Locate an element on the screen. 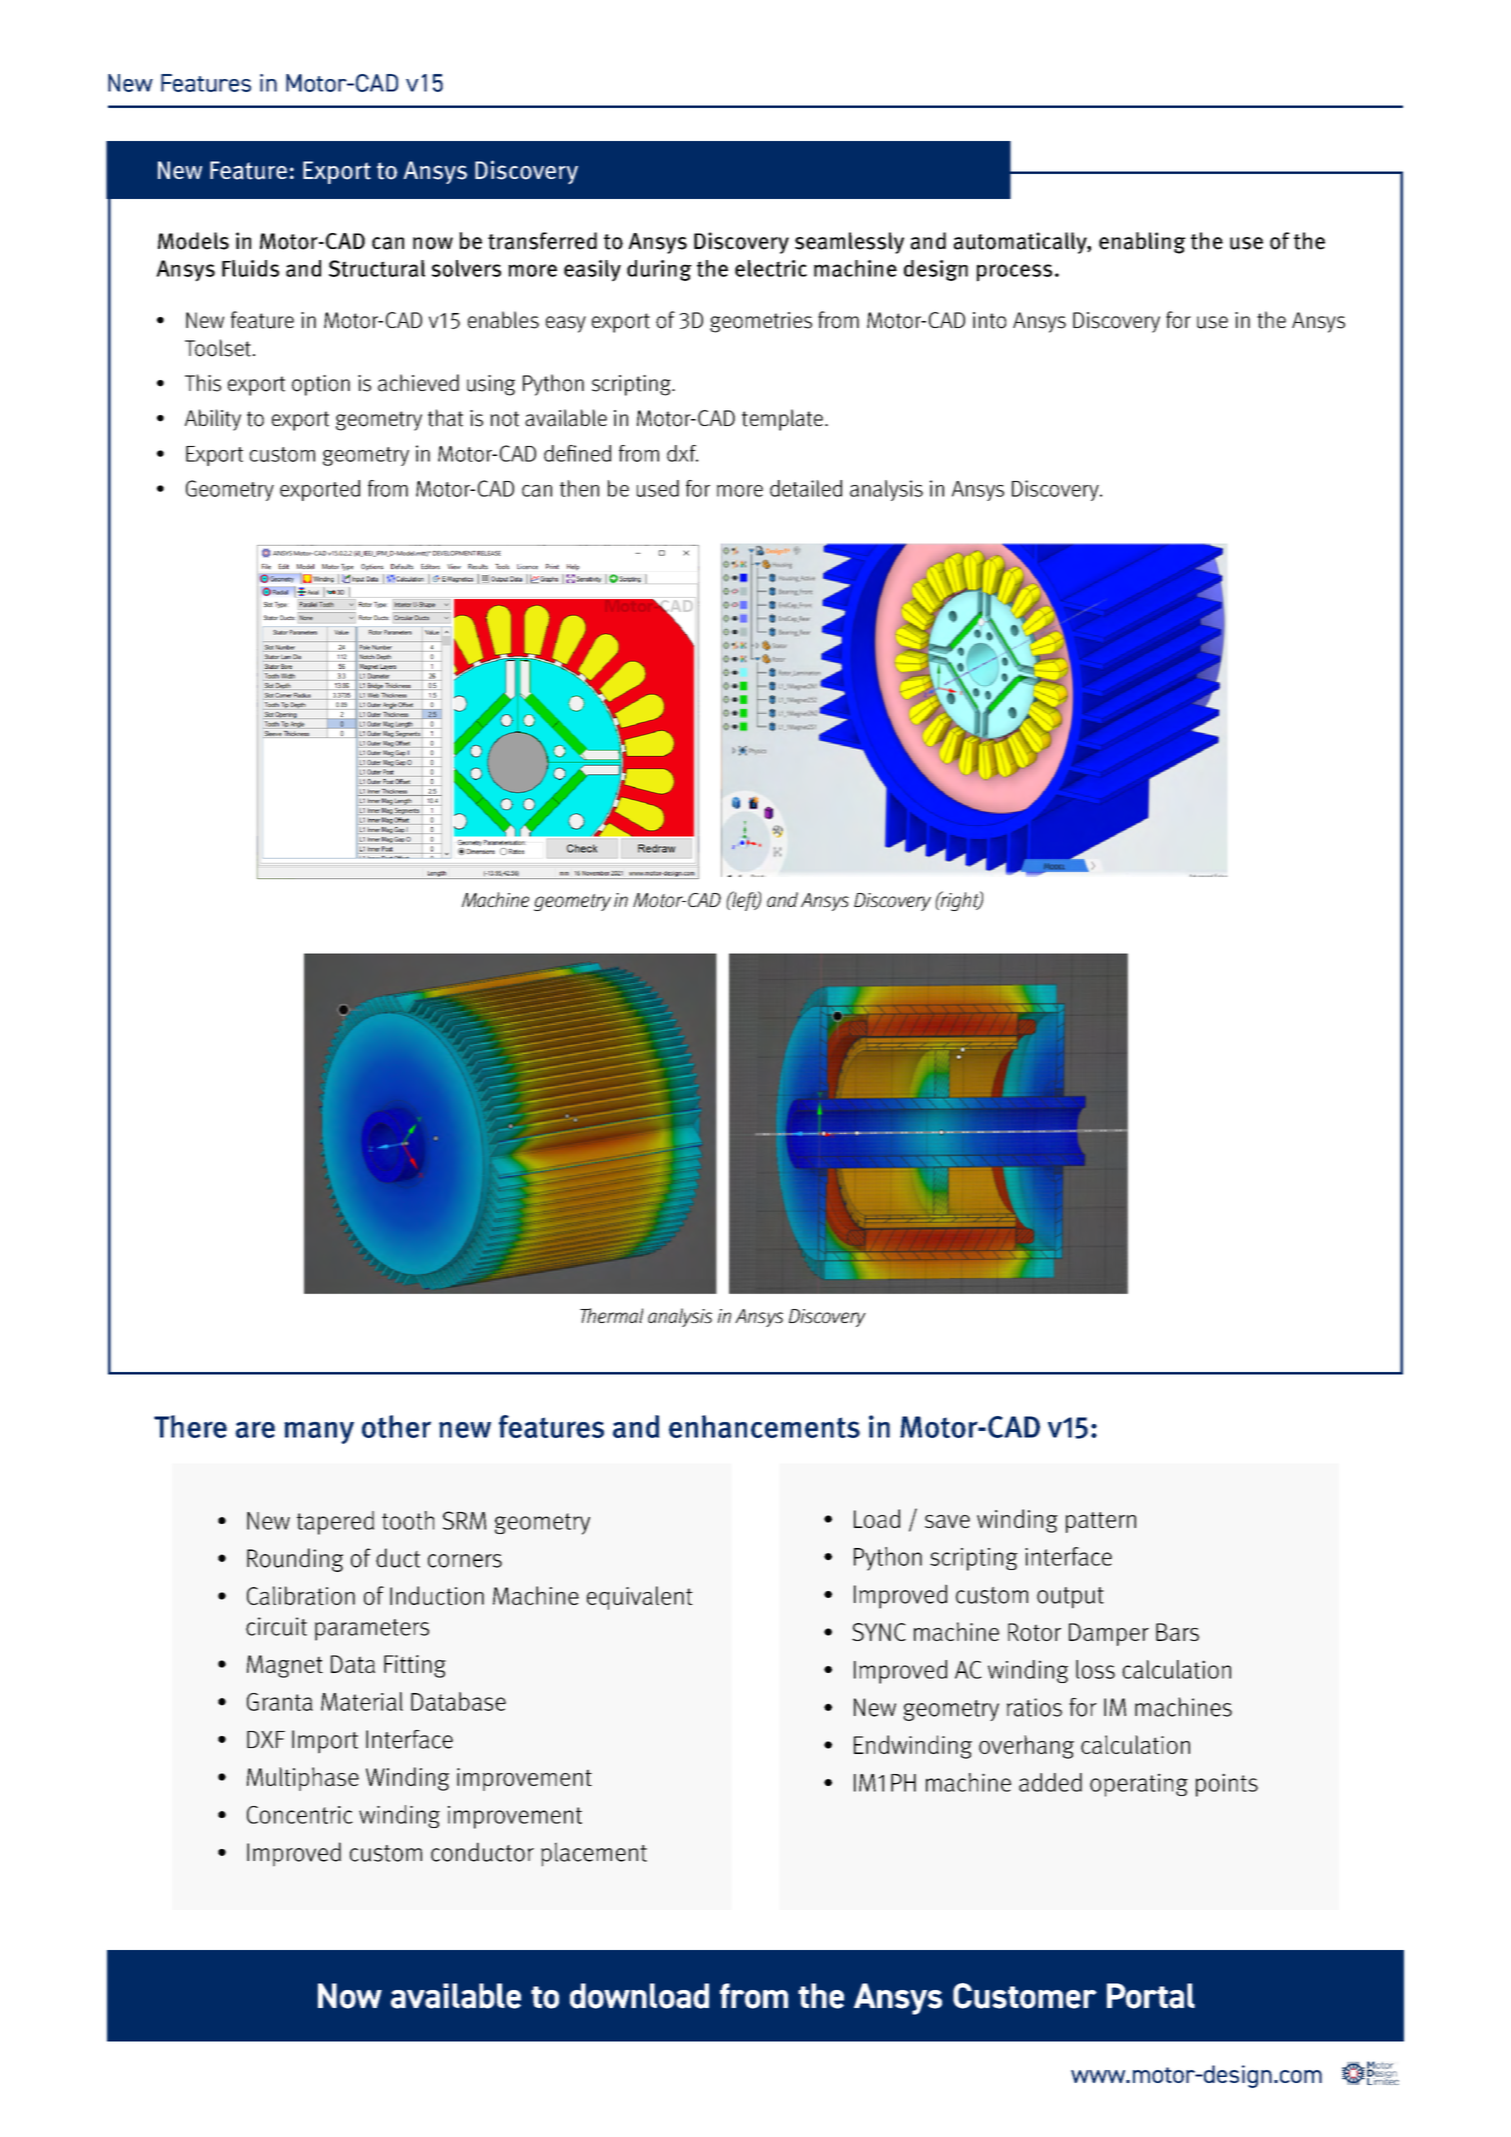  Structural is located at coordinates (377, 268).
